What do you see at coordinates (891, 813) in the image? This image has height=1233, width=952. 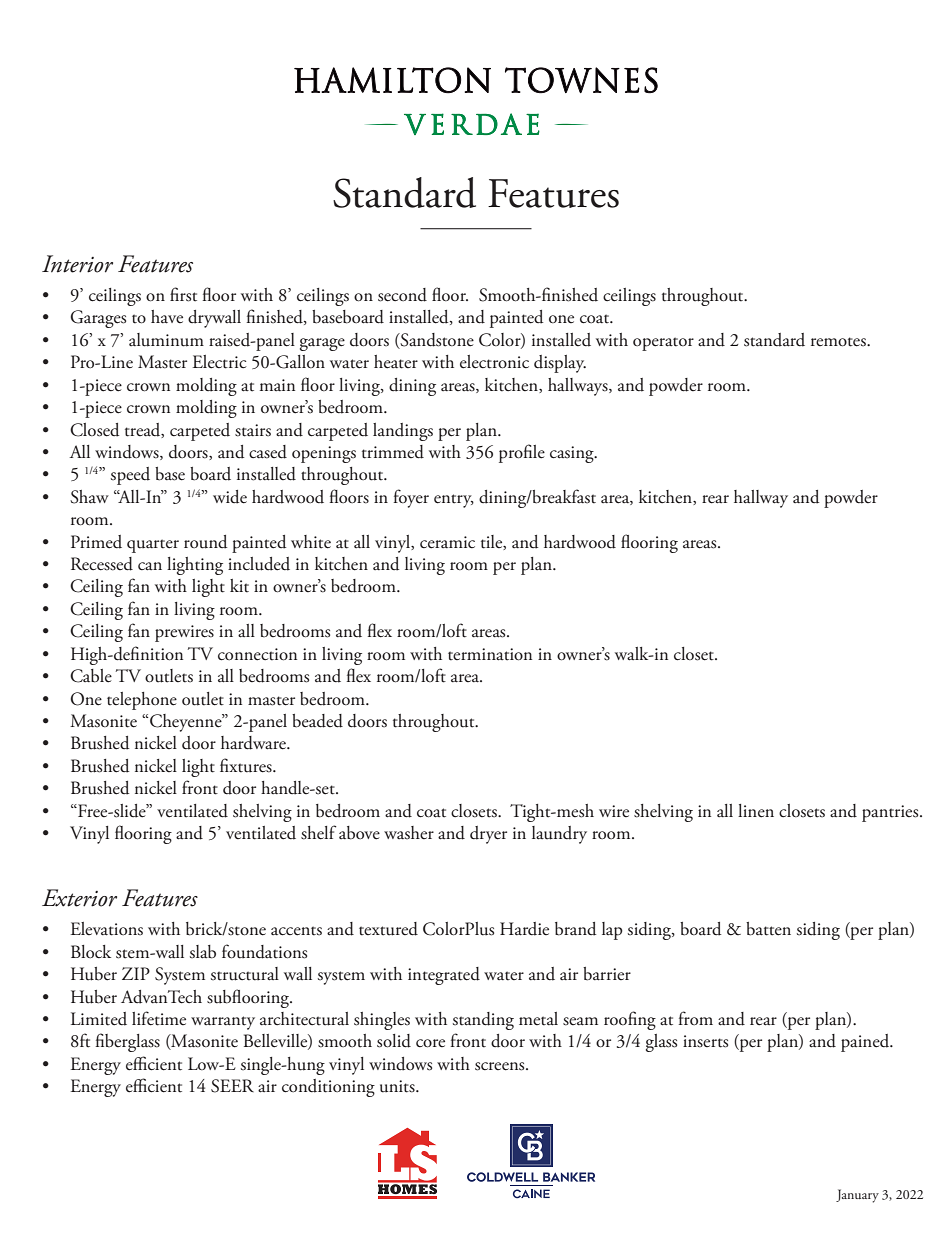 I see `pantries` at bounding box center [891, 813].
